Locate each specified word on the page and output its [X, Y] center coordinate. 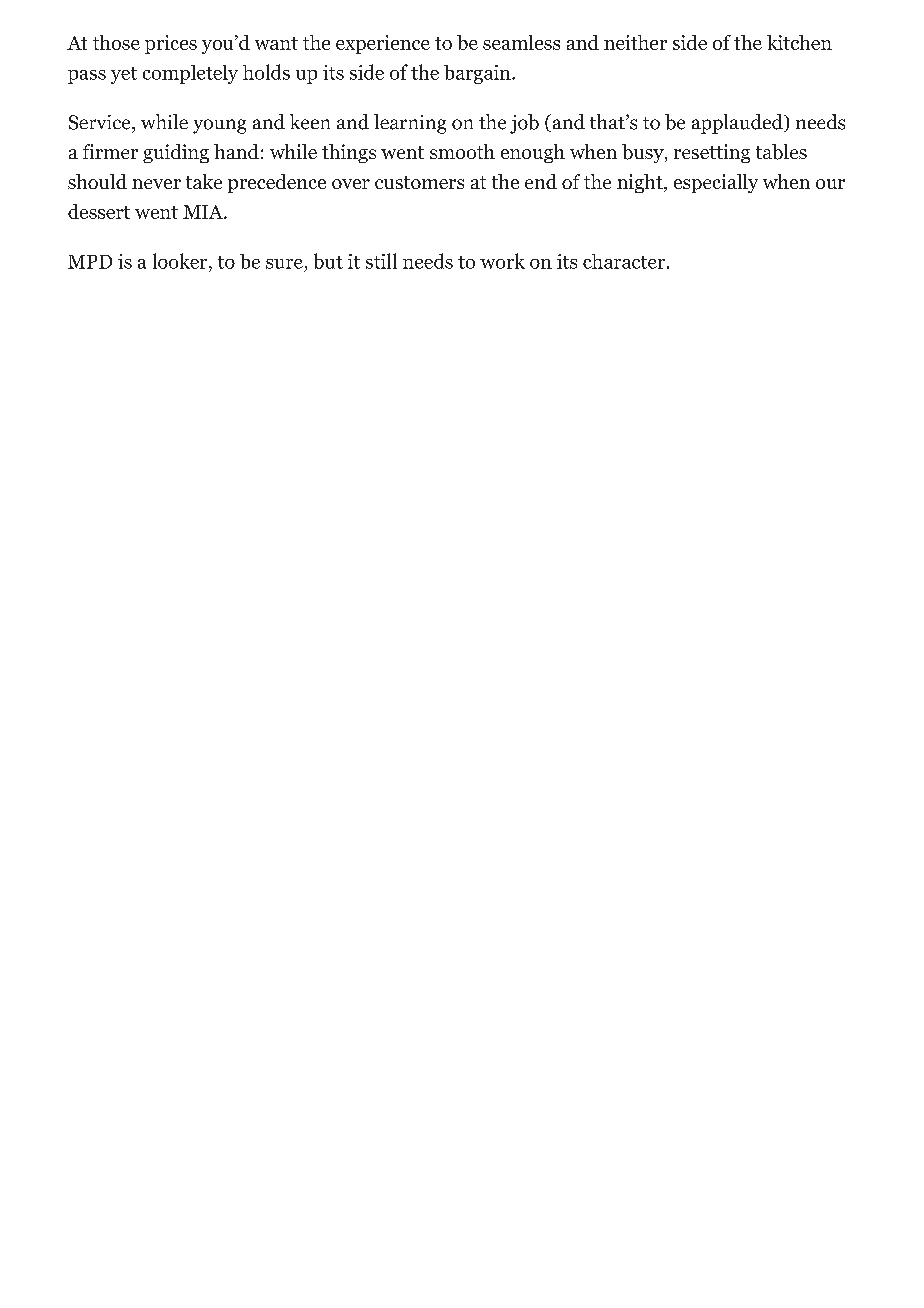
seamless [521, 42]
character [625, 261]
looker [181, 261]
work [502, 261]
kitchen [799, 42]
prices [171, 44]
